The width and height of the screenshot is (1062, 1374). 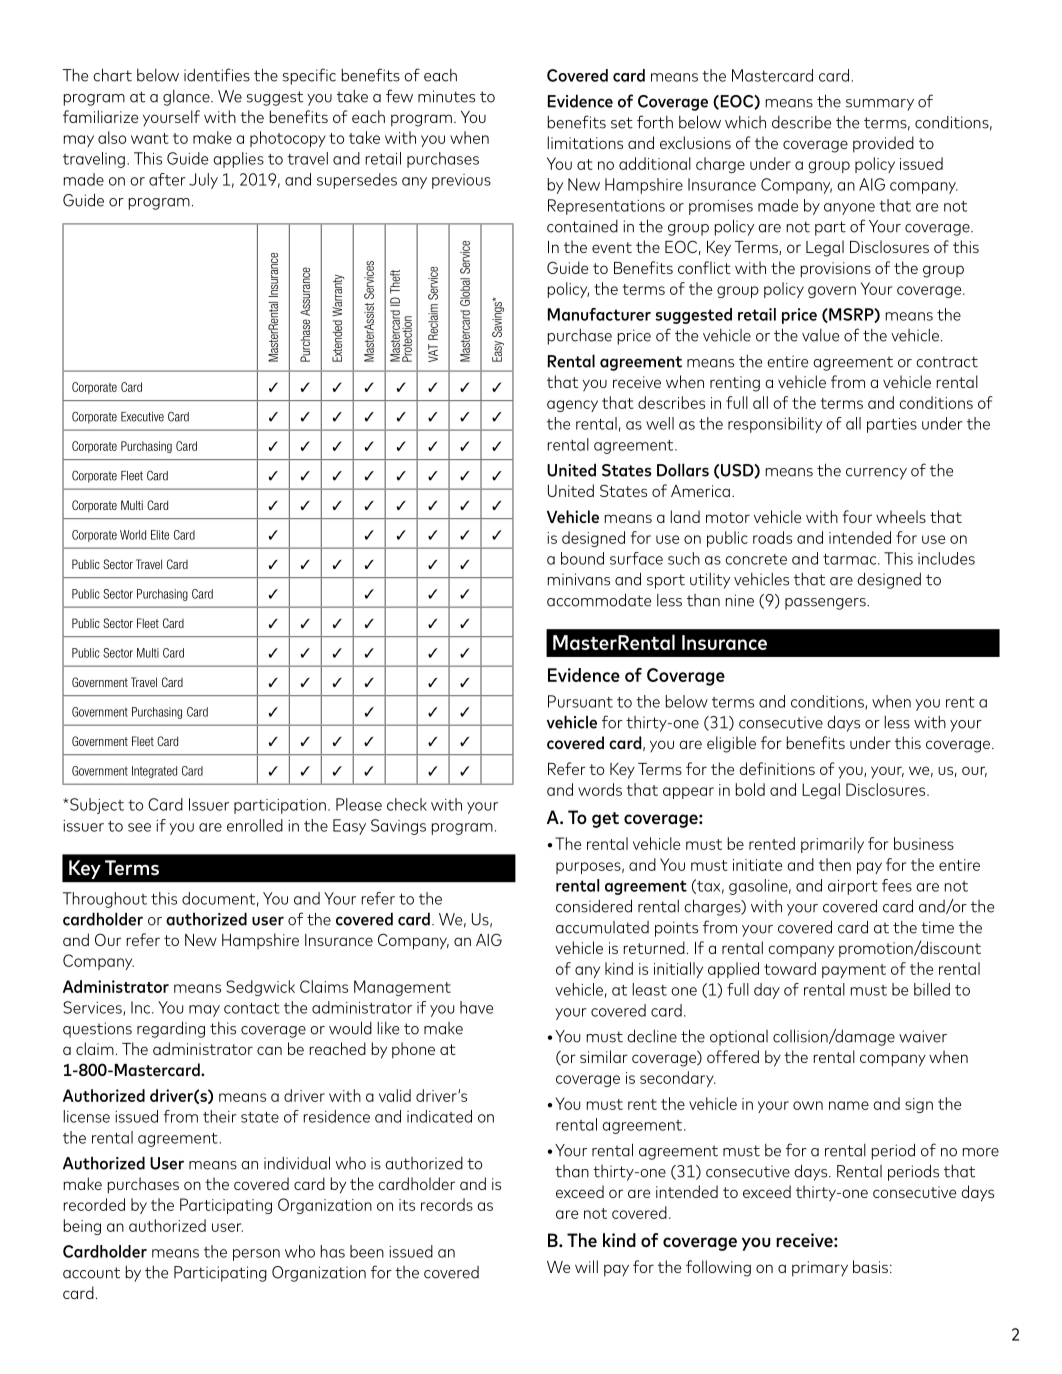 I want to click on Pursuant, so click(x=580, y=701).
